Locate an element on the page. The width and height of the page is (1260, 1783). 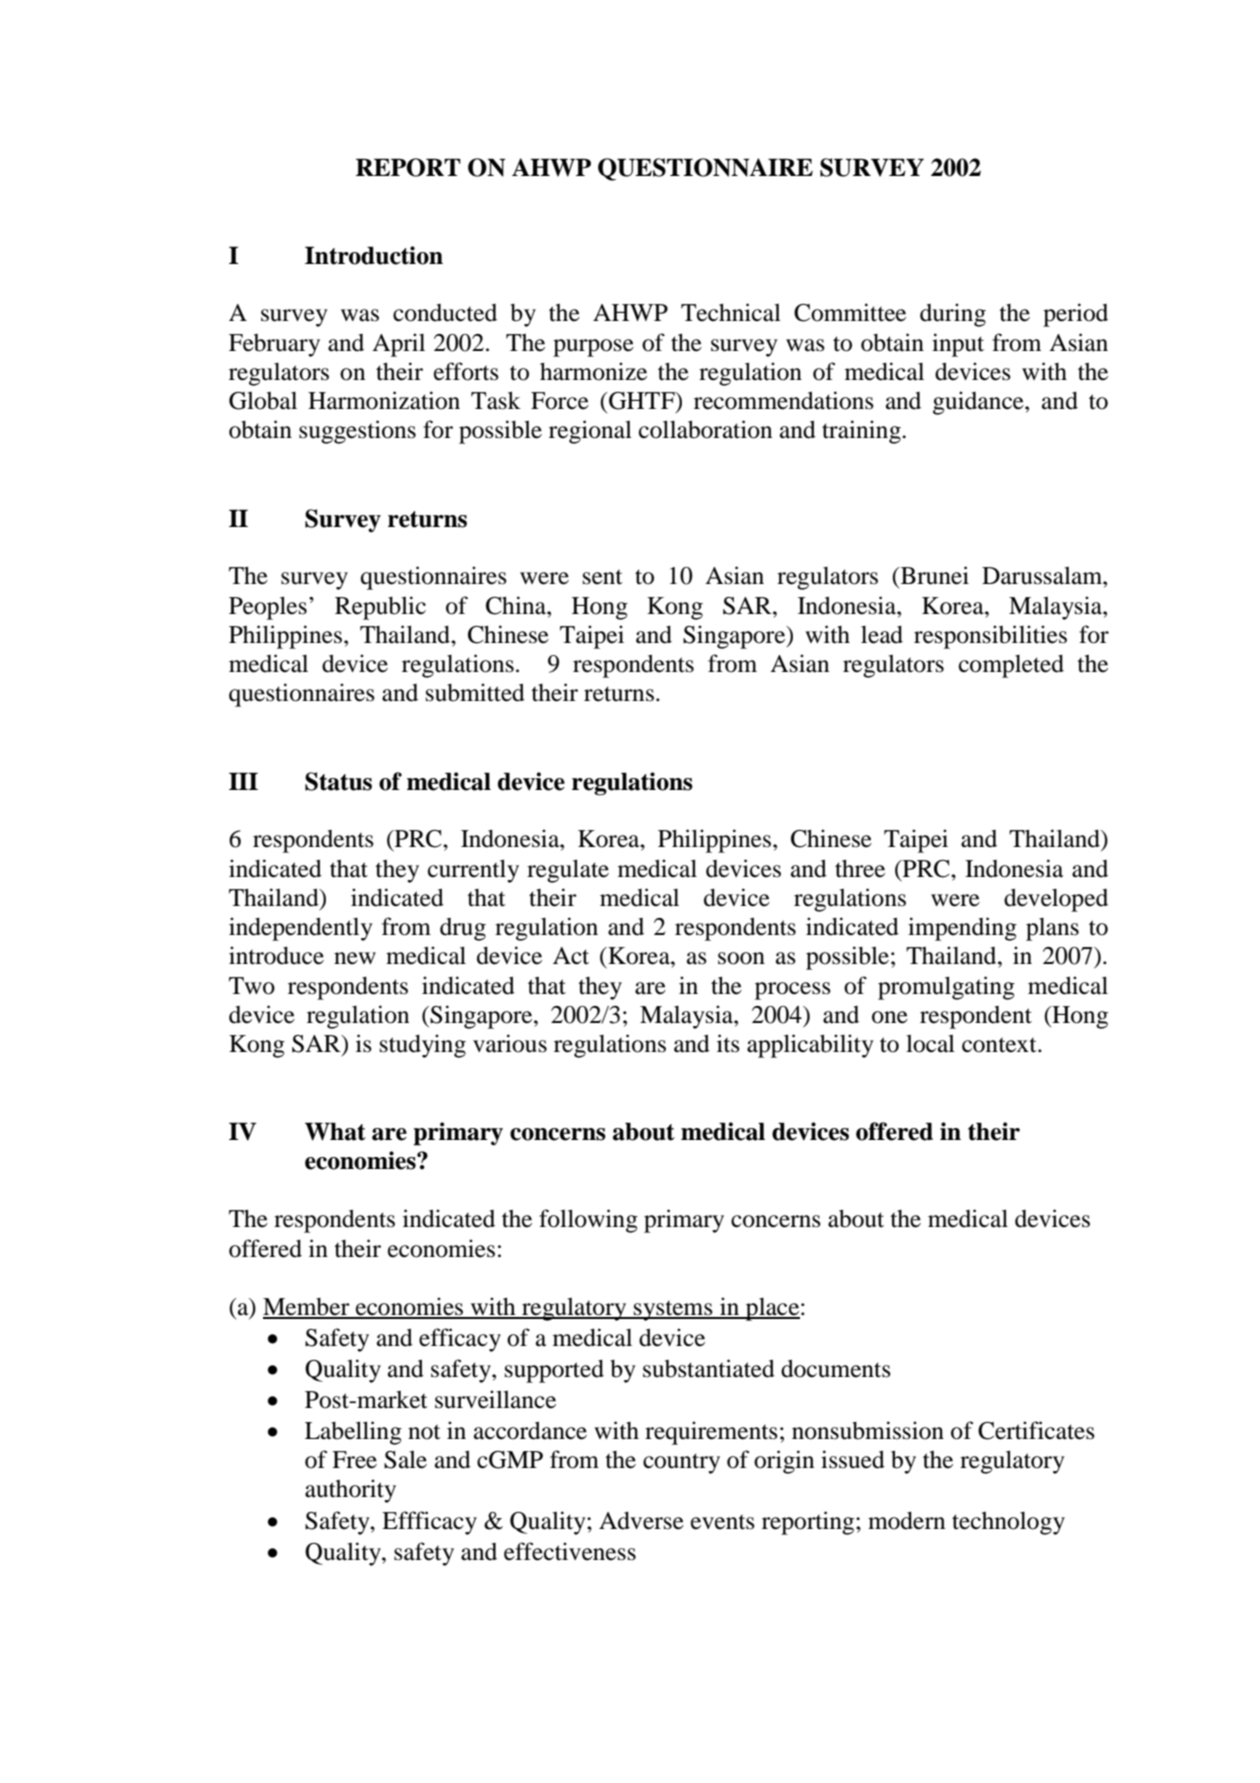
during is located at coordinates (953, 315).
